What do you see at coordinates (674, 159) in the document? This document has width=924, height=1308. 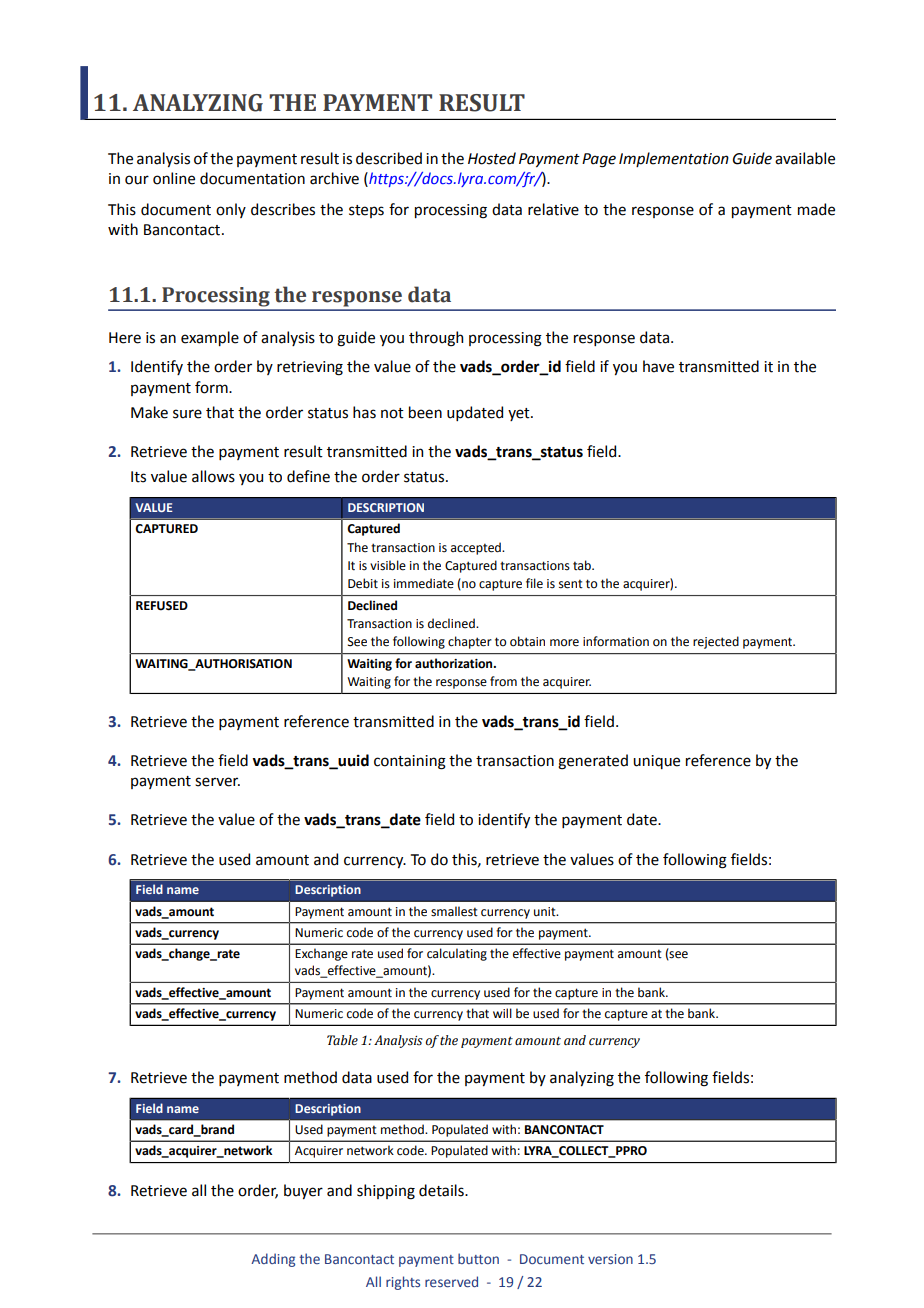 I see `Implementation` at bounding box center [674, 159].
